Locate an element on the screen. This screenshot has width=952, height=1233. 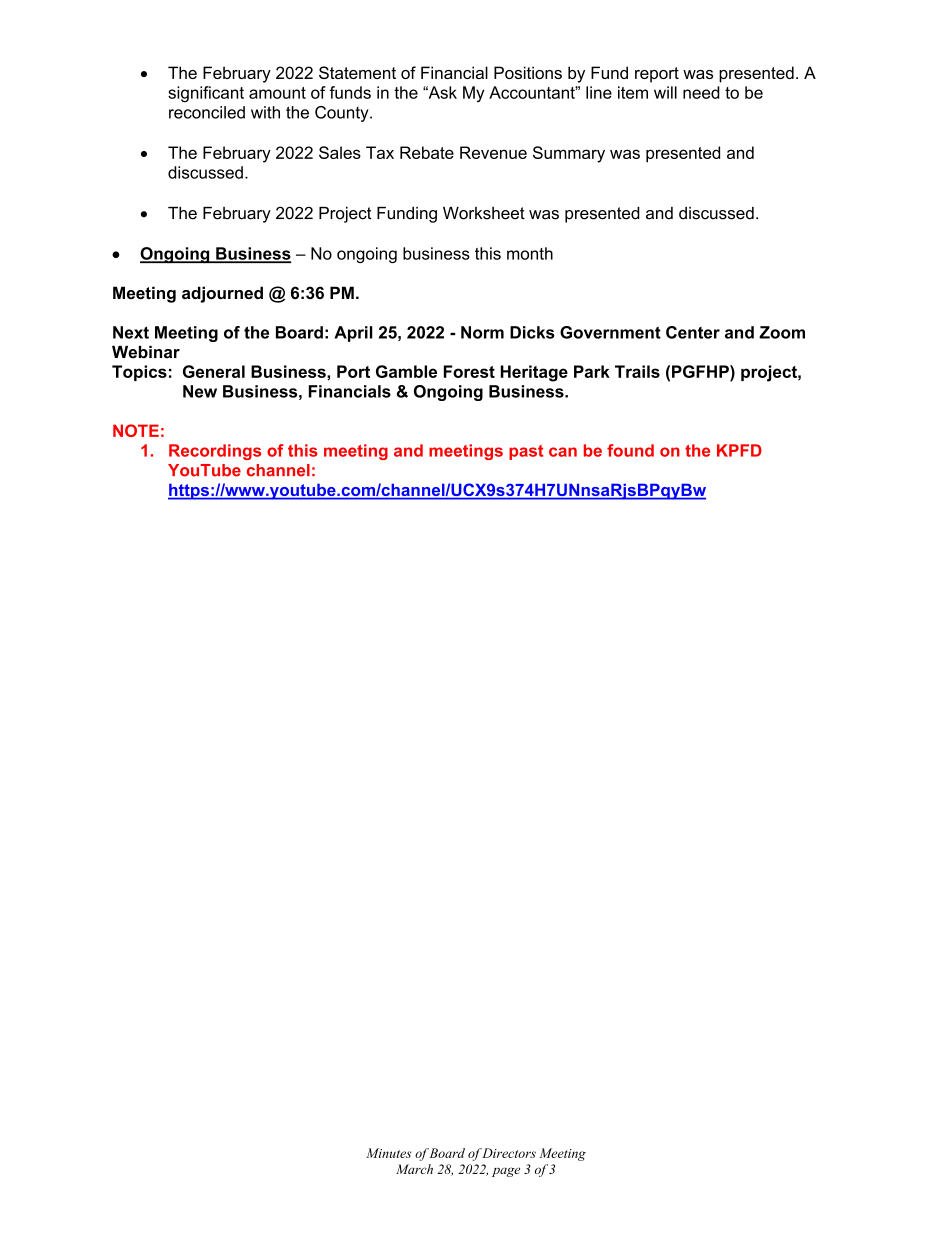
Forest is located at coordinates (469, 371).
